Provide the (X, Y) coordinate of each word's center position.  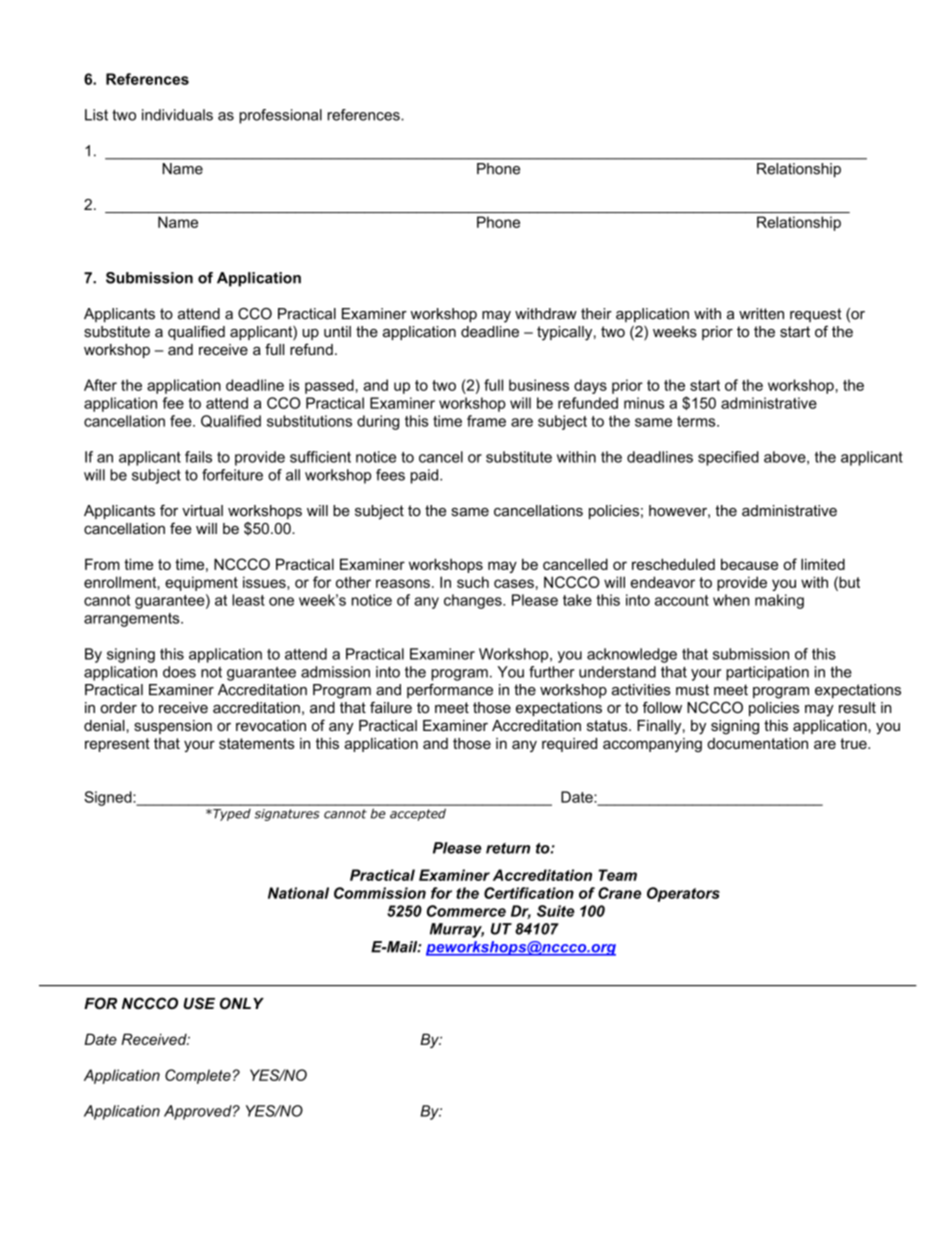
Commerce (466, 911)
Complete (198, 1076)
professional (280, 116)
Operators (683, 894)
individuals (177, 115)
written (761, 314)
